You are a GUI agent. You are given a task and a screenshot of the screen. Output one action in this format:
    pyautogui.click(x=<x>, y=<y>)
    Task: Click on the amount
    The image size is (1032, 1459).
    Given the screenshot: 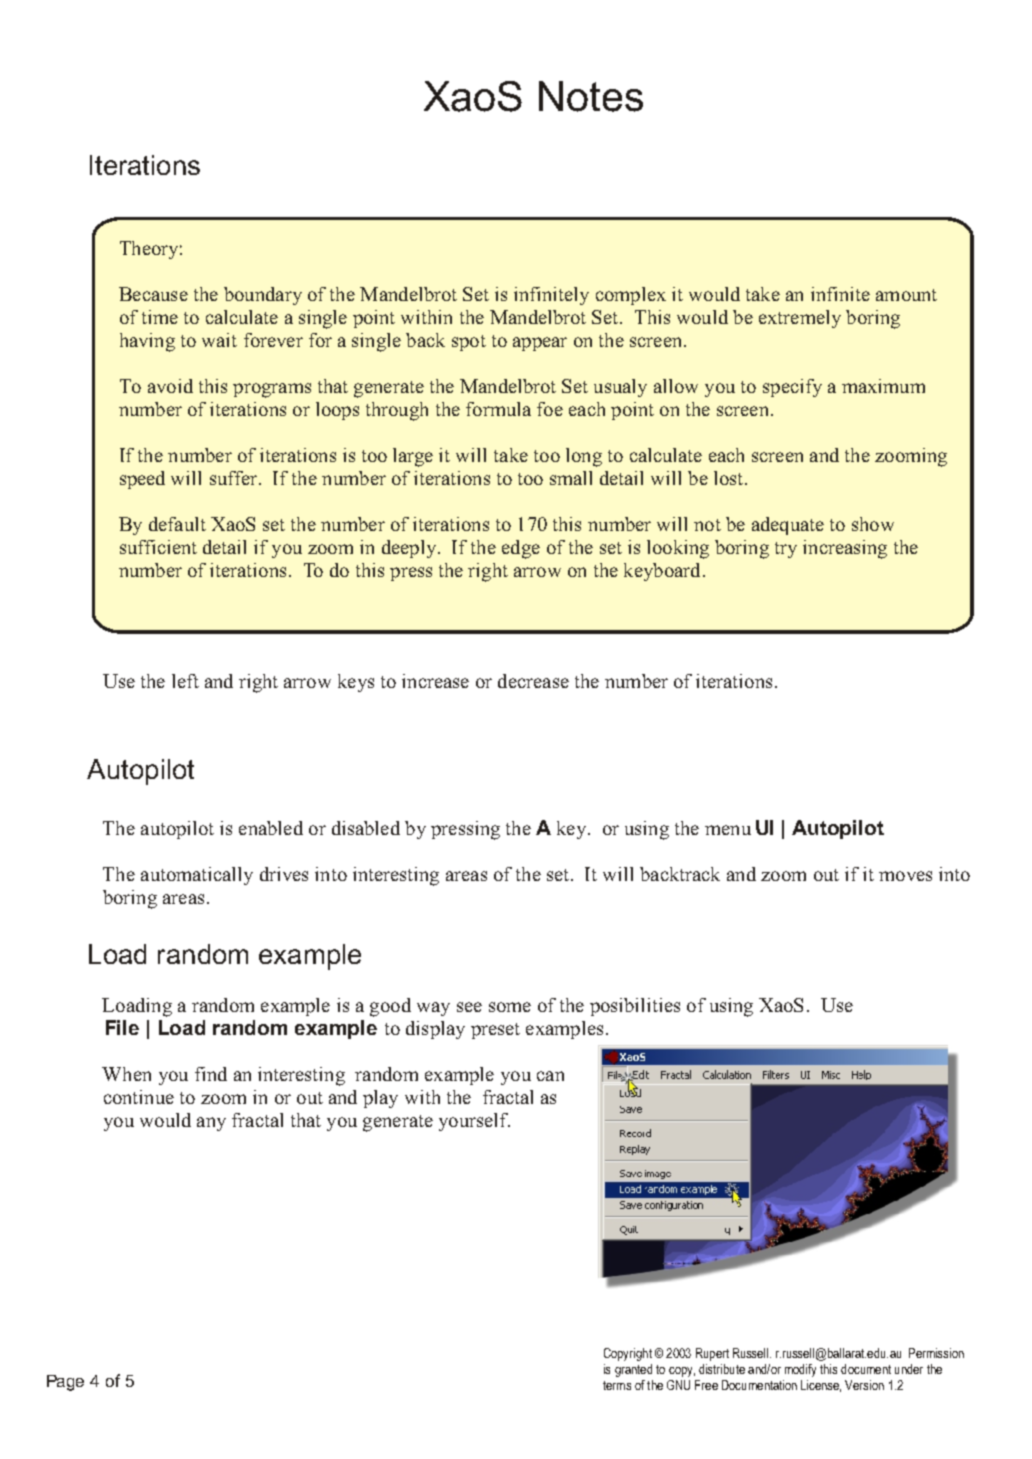 What is the action you would take?
    pyautogui.click(x=906, y=295)
